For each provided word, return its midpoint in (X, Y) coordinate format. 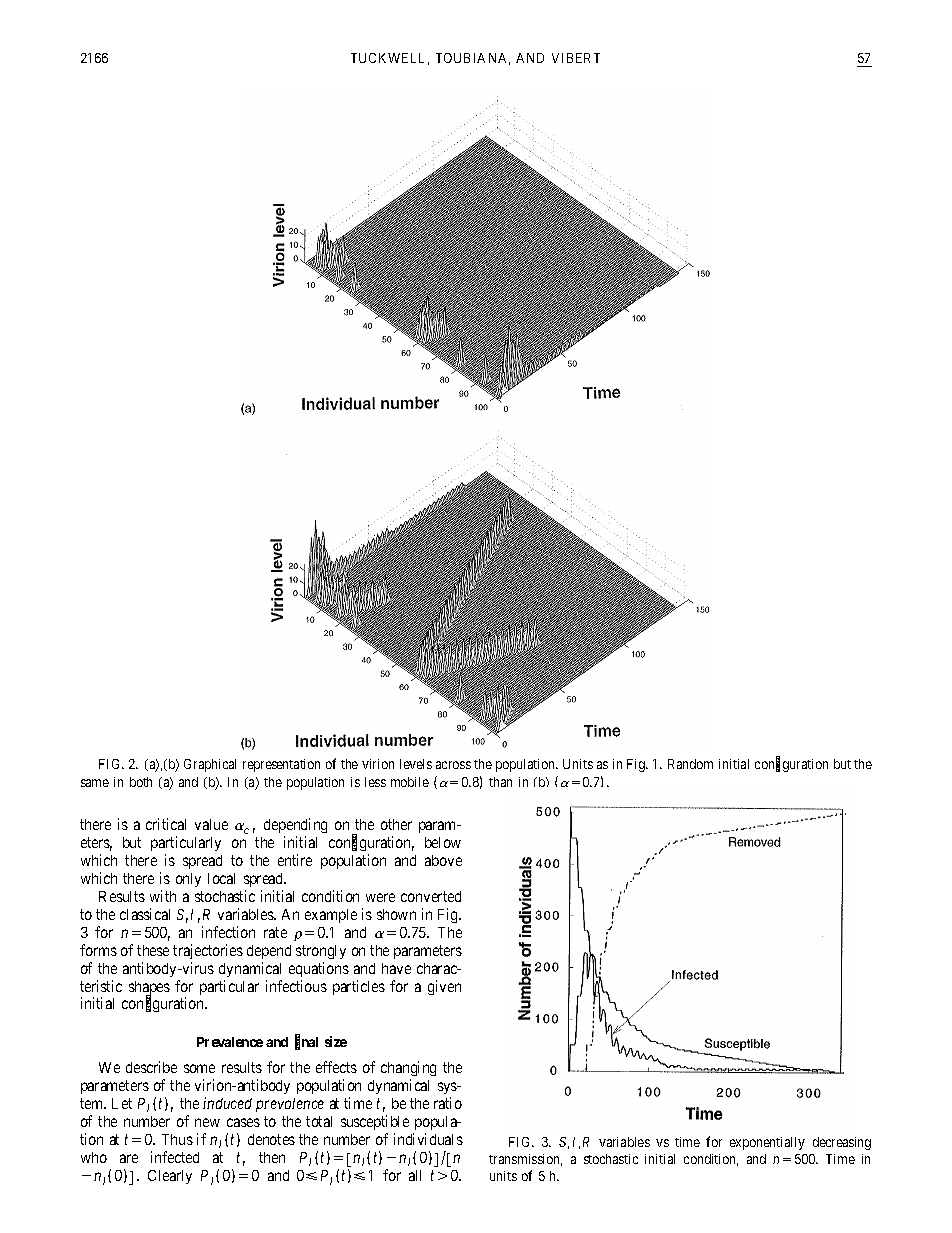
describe (151, 1067)
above (443, 860)
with (163, 896)
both (141, 782)
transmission (525, 1160)
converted (431, 896)
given (444, 987)
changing (408, 1068)
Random (690, 764)
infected (175, 1157)
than (500, 782)
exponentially (767, 1143)
